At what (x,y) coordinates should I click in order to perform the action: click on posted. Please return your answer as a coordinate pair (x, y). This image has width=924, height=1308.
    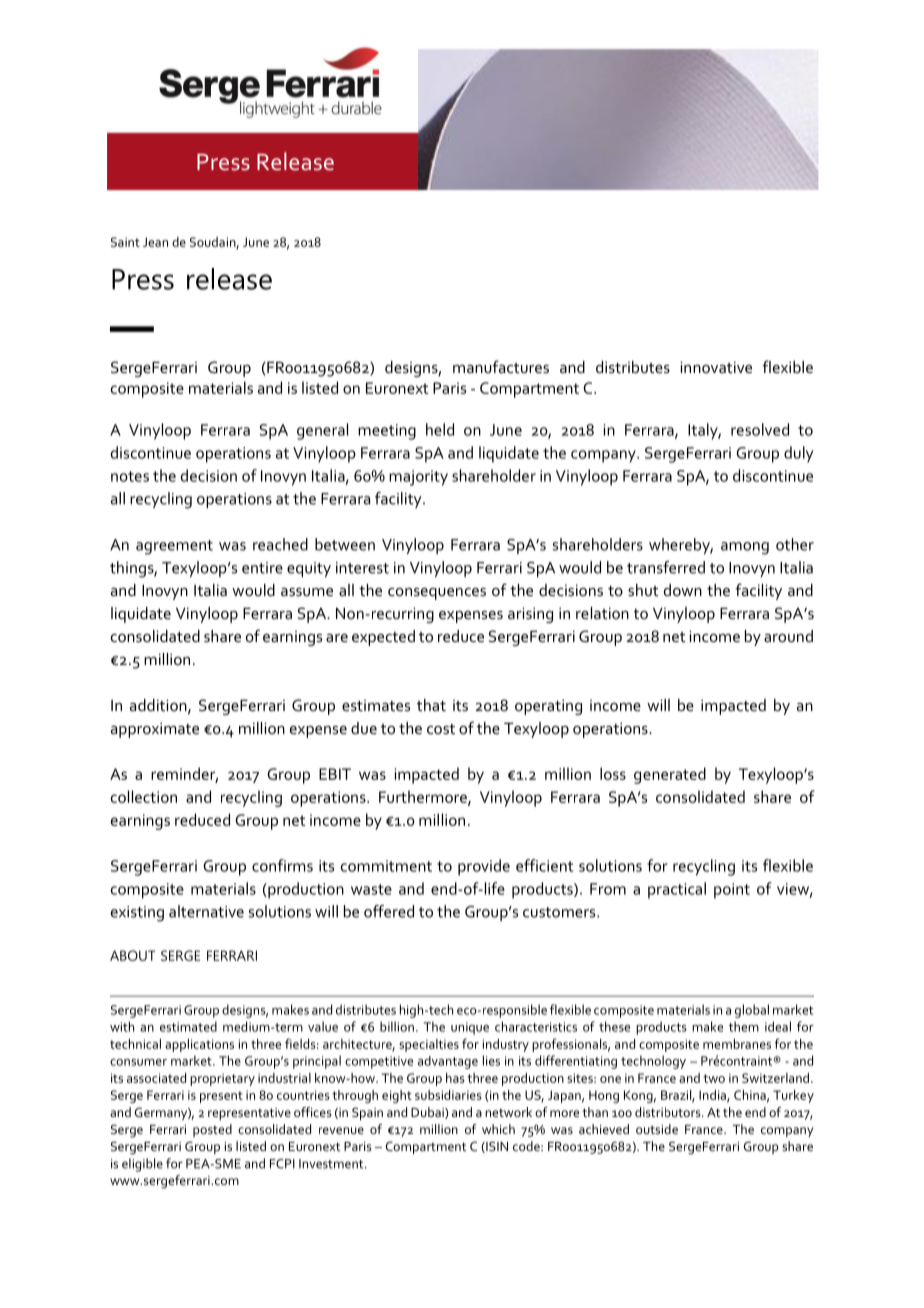
    Looking at the image, I should click on (212, 1130).
